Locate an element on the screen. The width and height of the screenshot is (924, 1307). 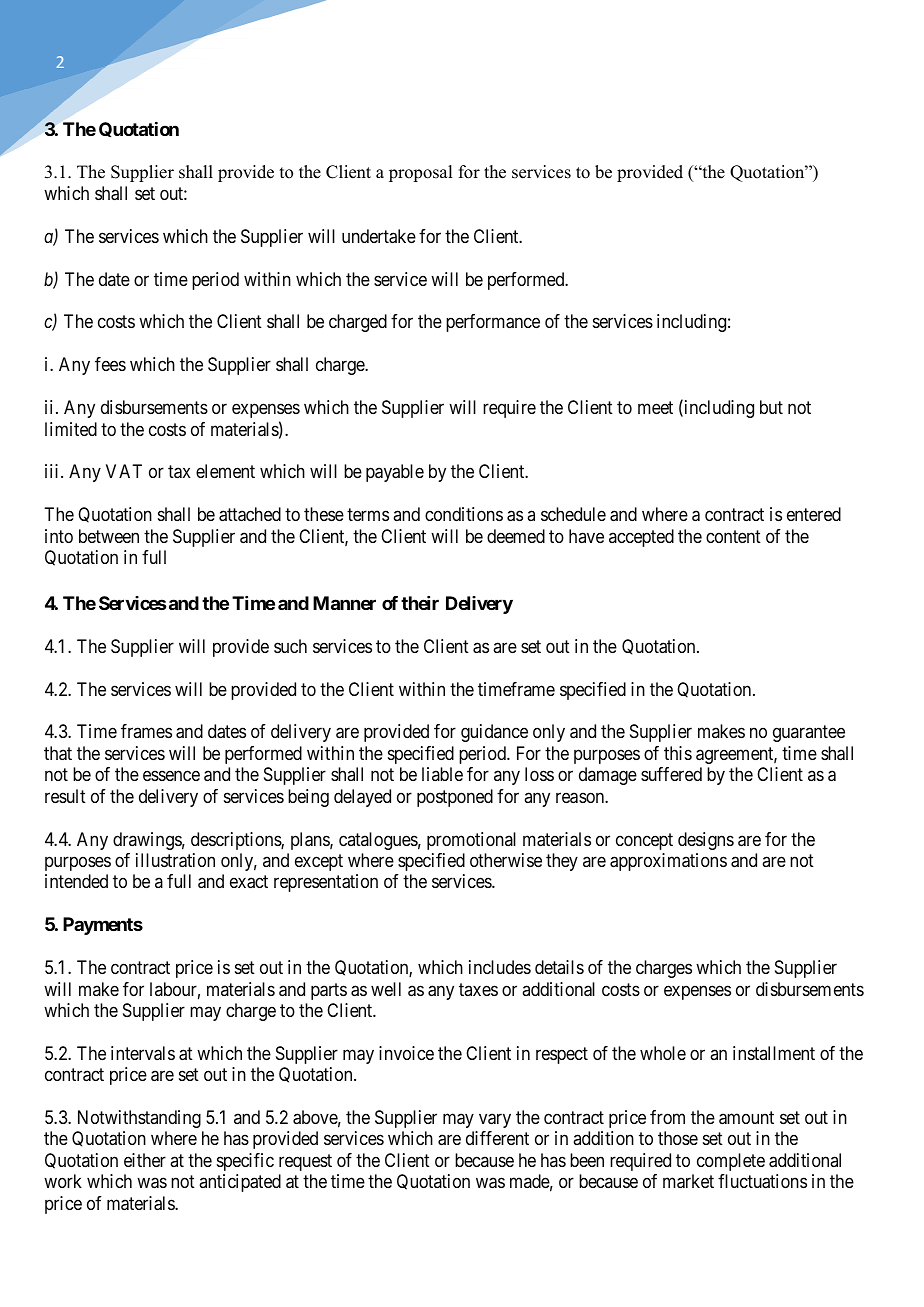
different is located at coordinates (497, 1138).
